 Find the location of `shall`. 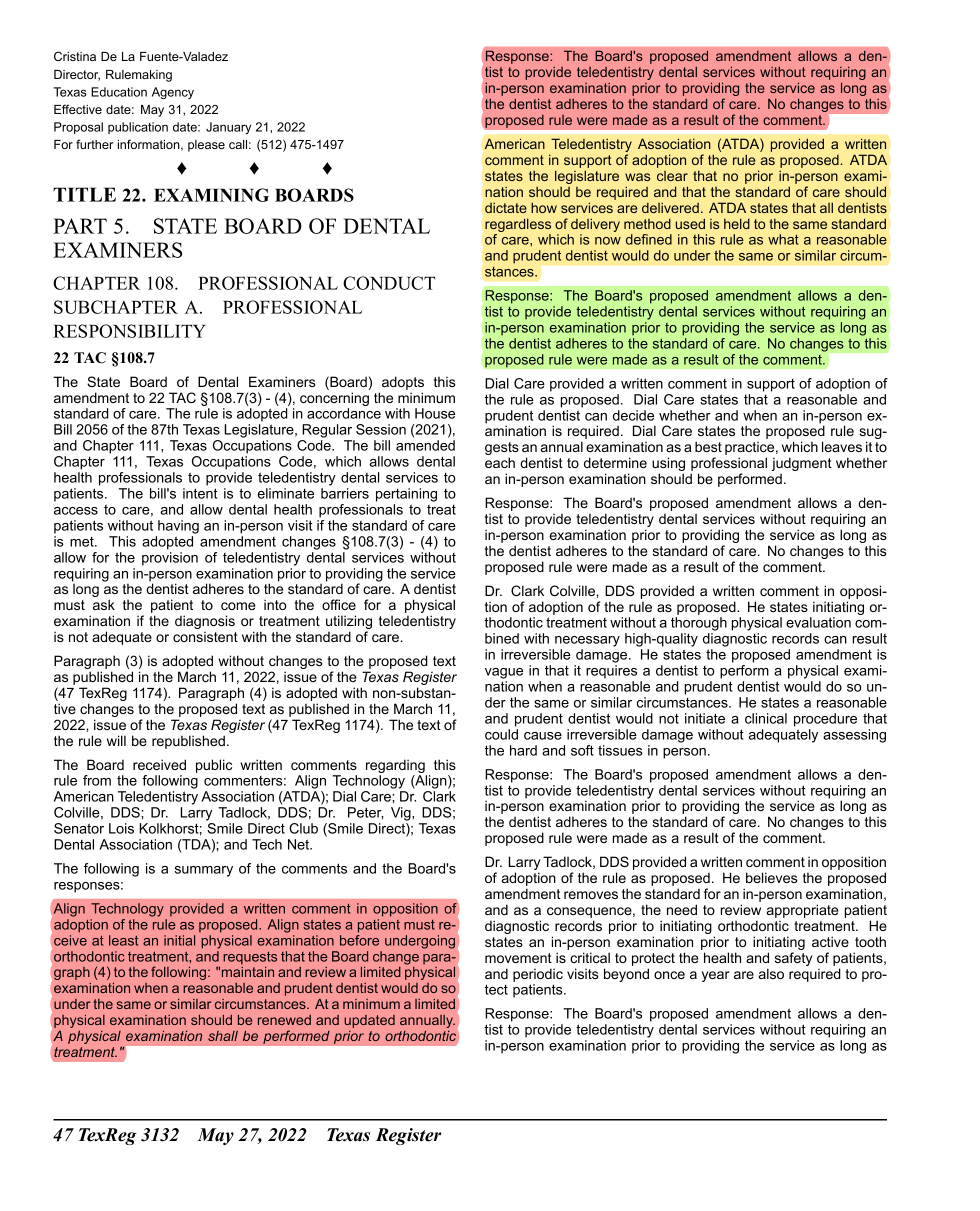

shall is located at coordinates (223, 1036).
